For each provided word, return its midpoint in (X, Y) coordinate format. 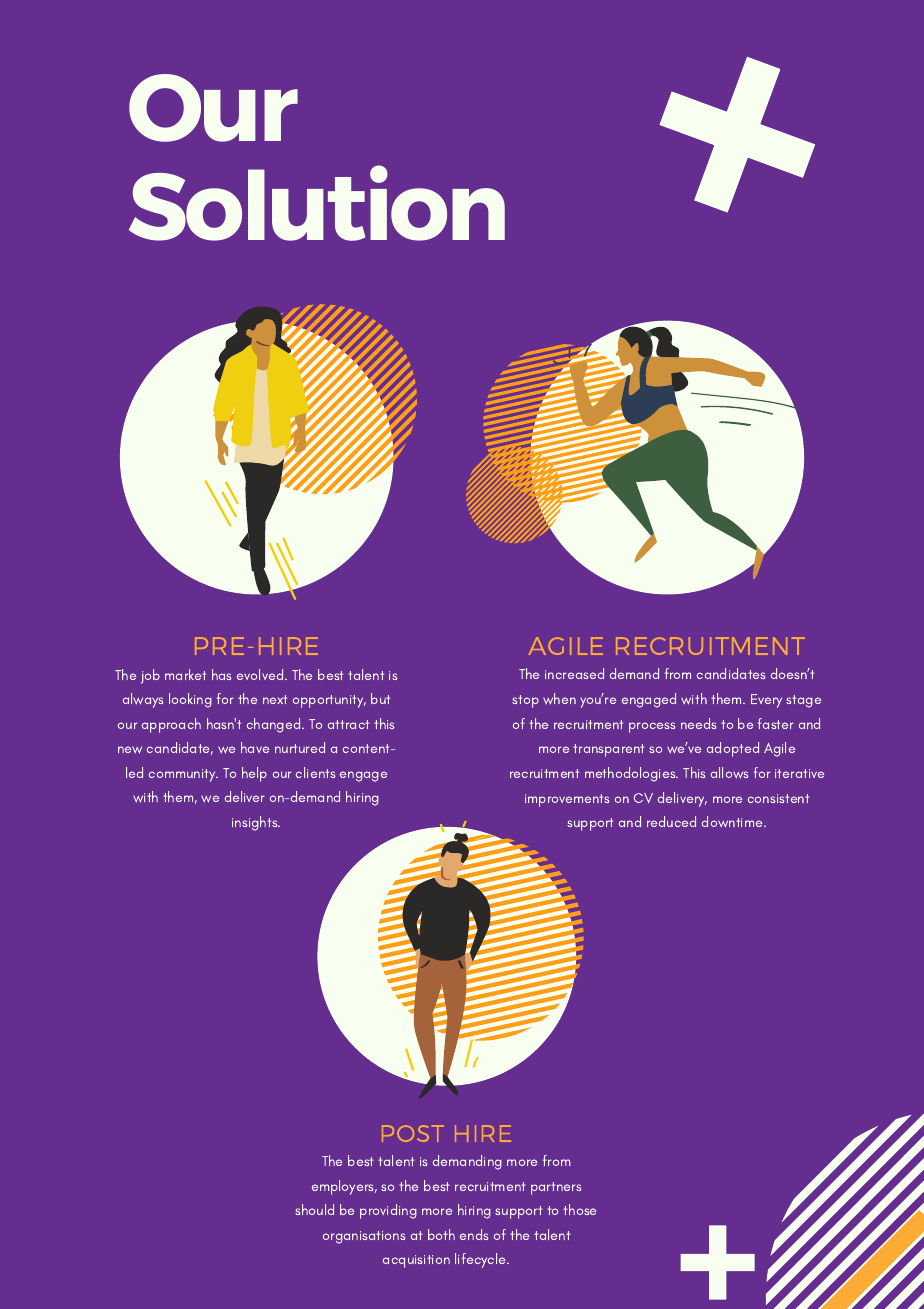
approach (171, 725)
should (314, 1209)
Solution (317, 203)
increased (574, 673)
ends (474, 1234)
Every (766, 701)
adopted (733, 749)
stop (525, 701)
